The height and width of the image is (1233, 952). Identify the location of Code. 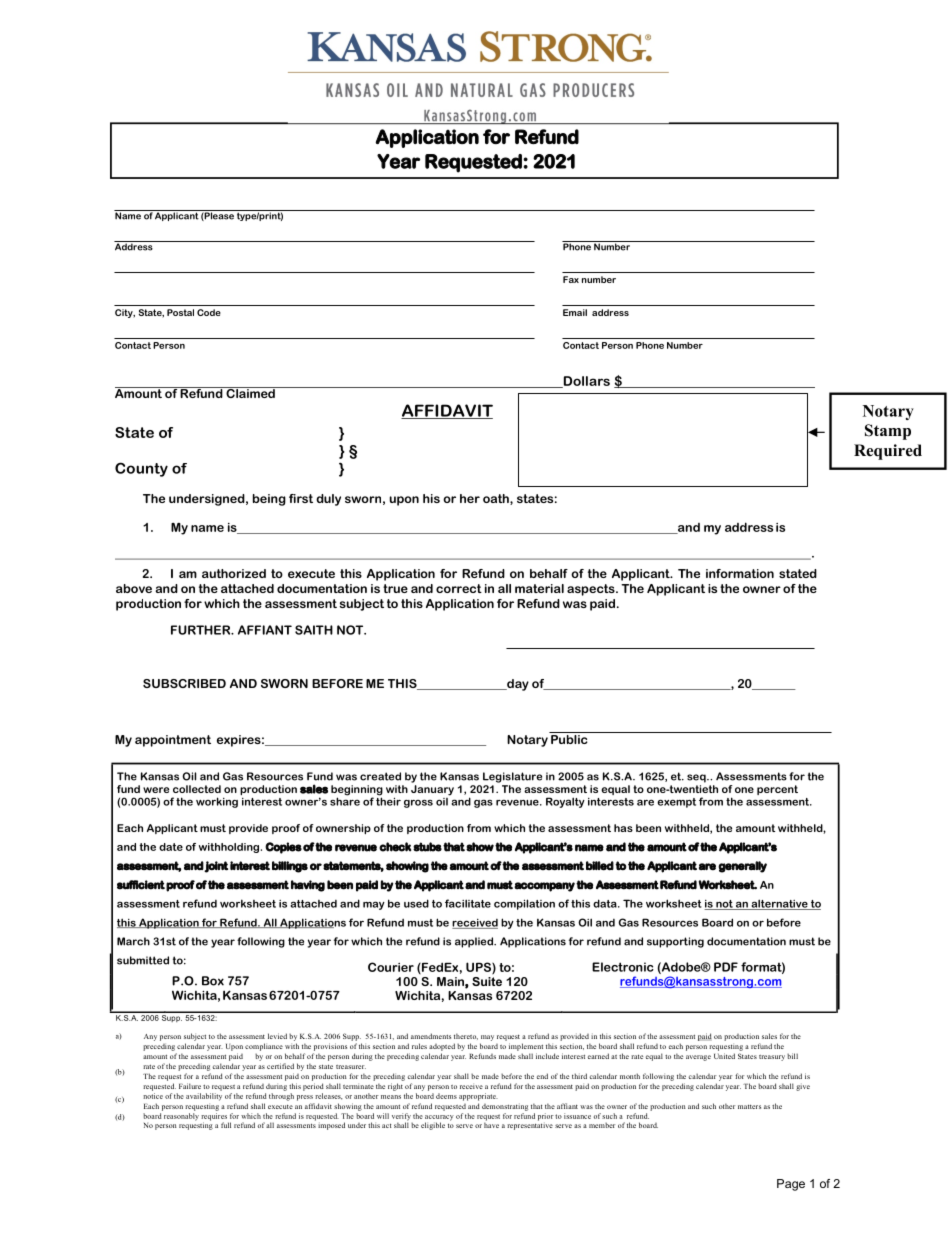
(209, 312).
